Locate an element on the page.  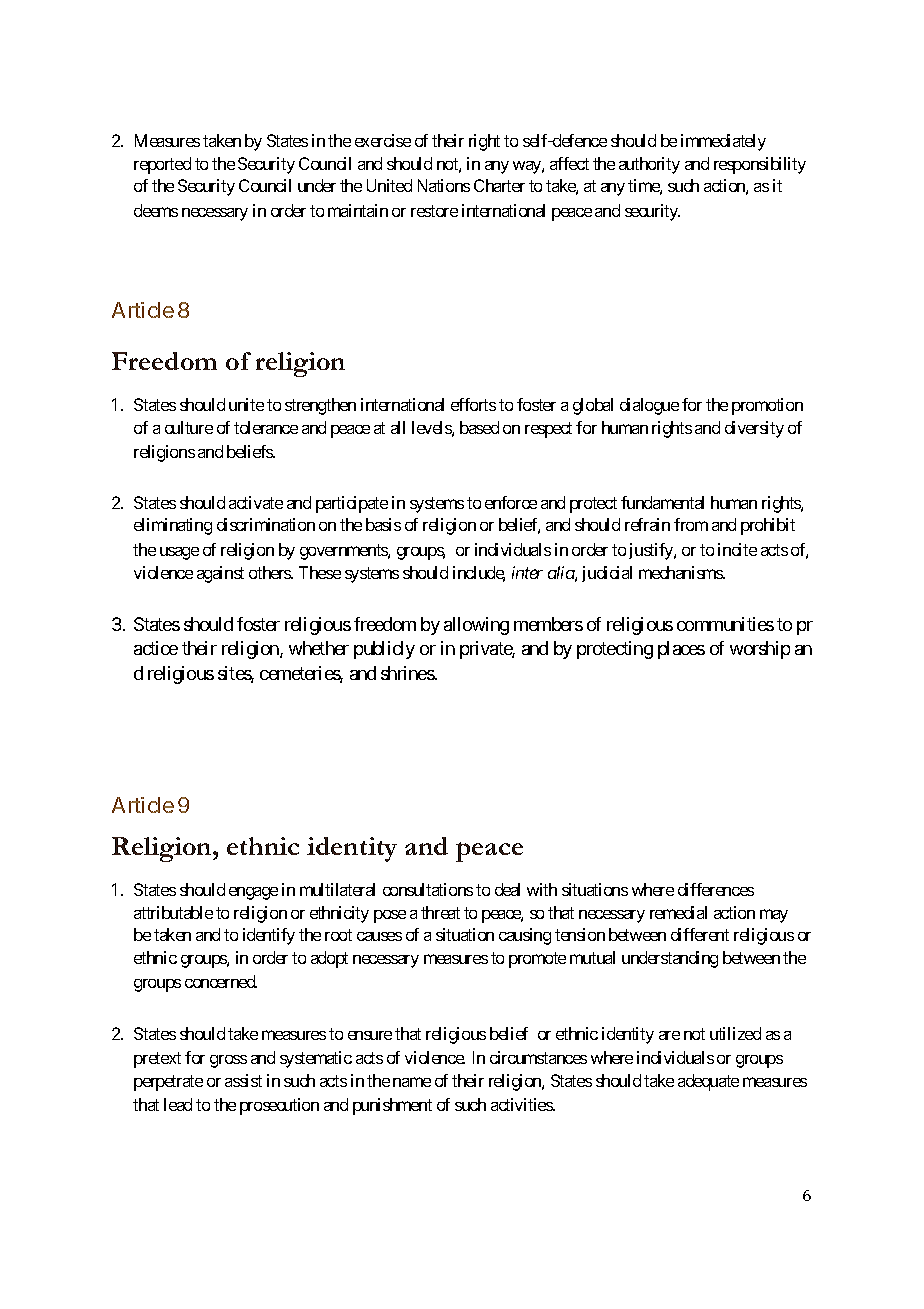
allowing is located at coordinates (476, 626).
